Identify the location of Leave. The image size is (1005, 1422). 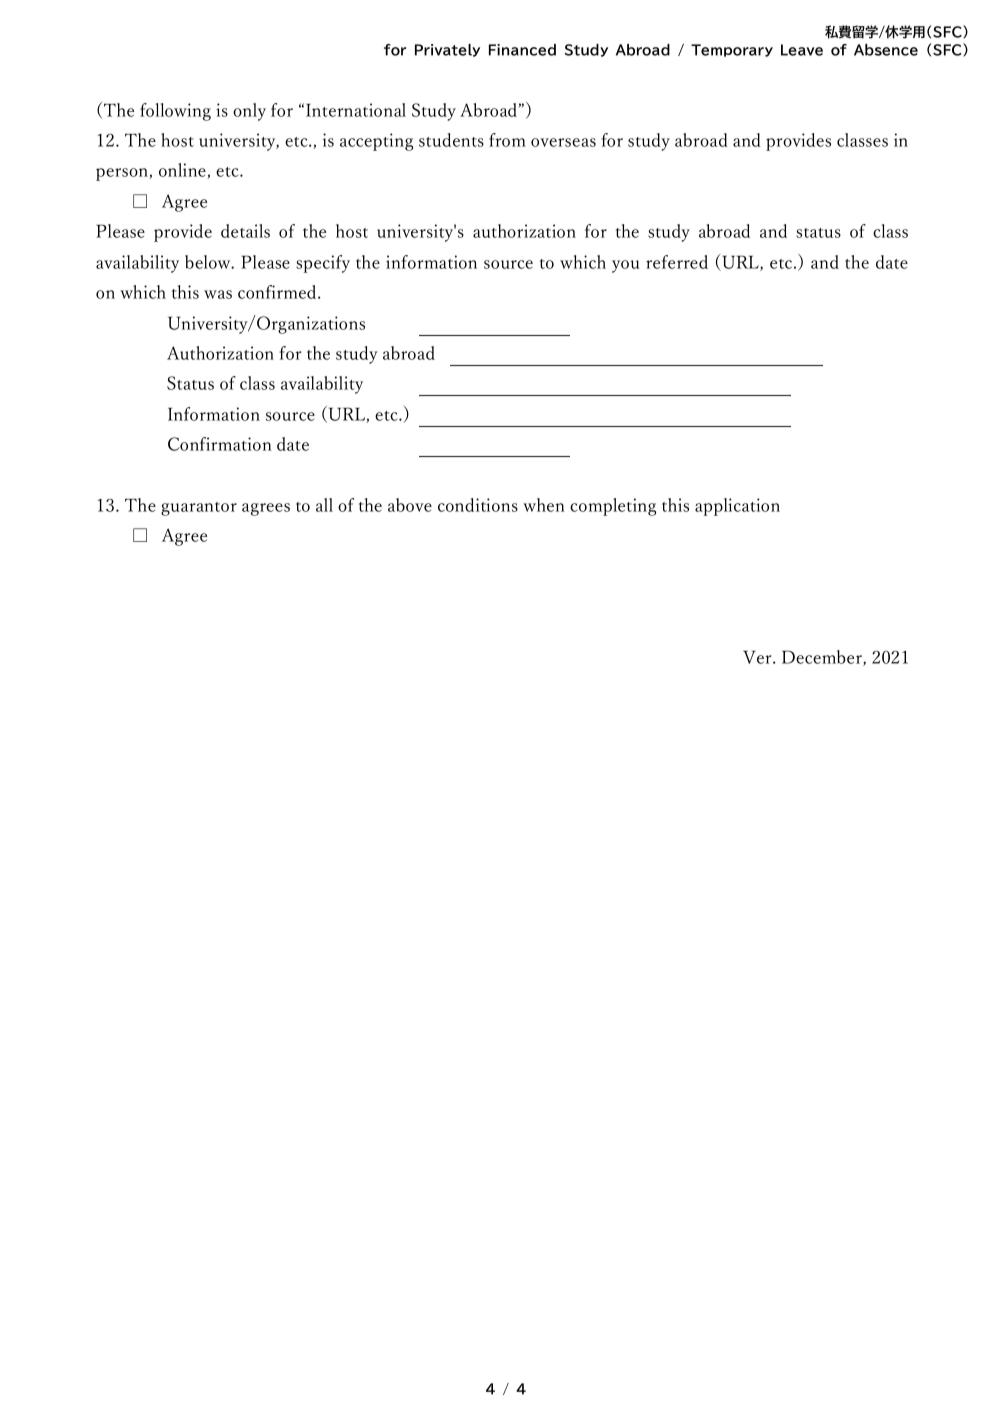
(802, 50).
